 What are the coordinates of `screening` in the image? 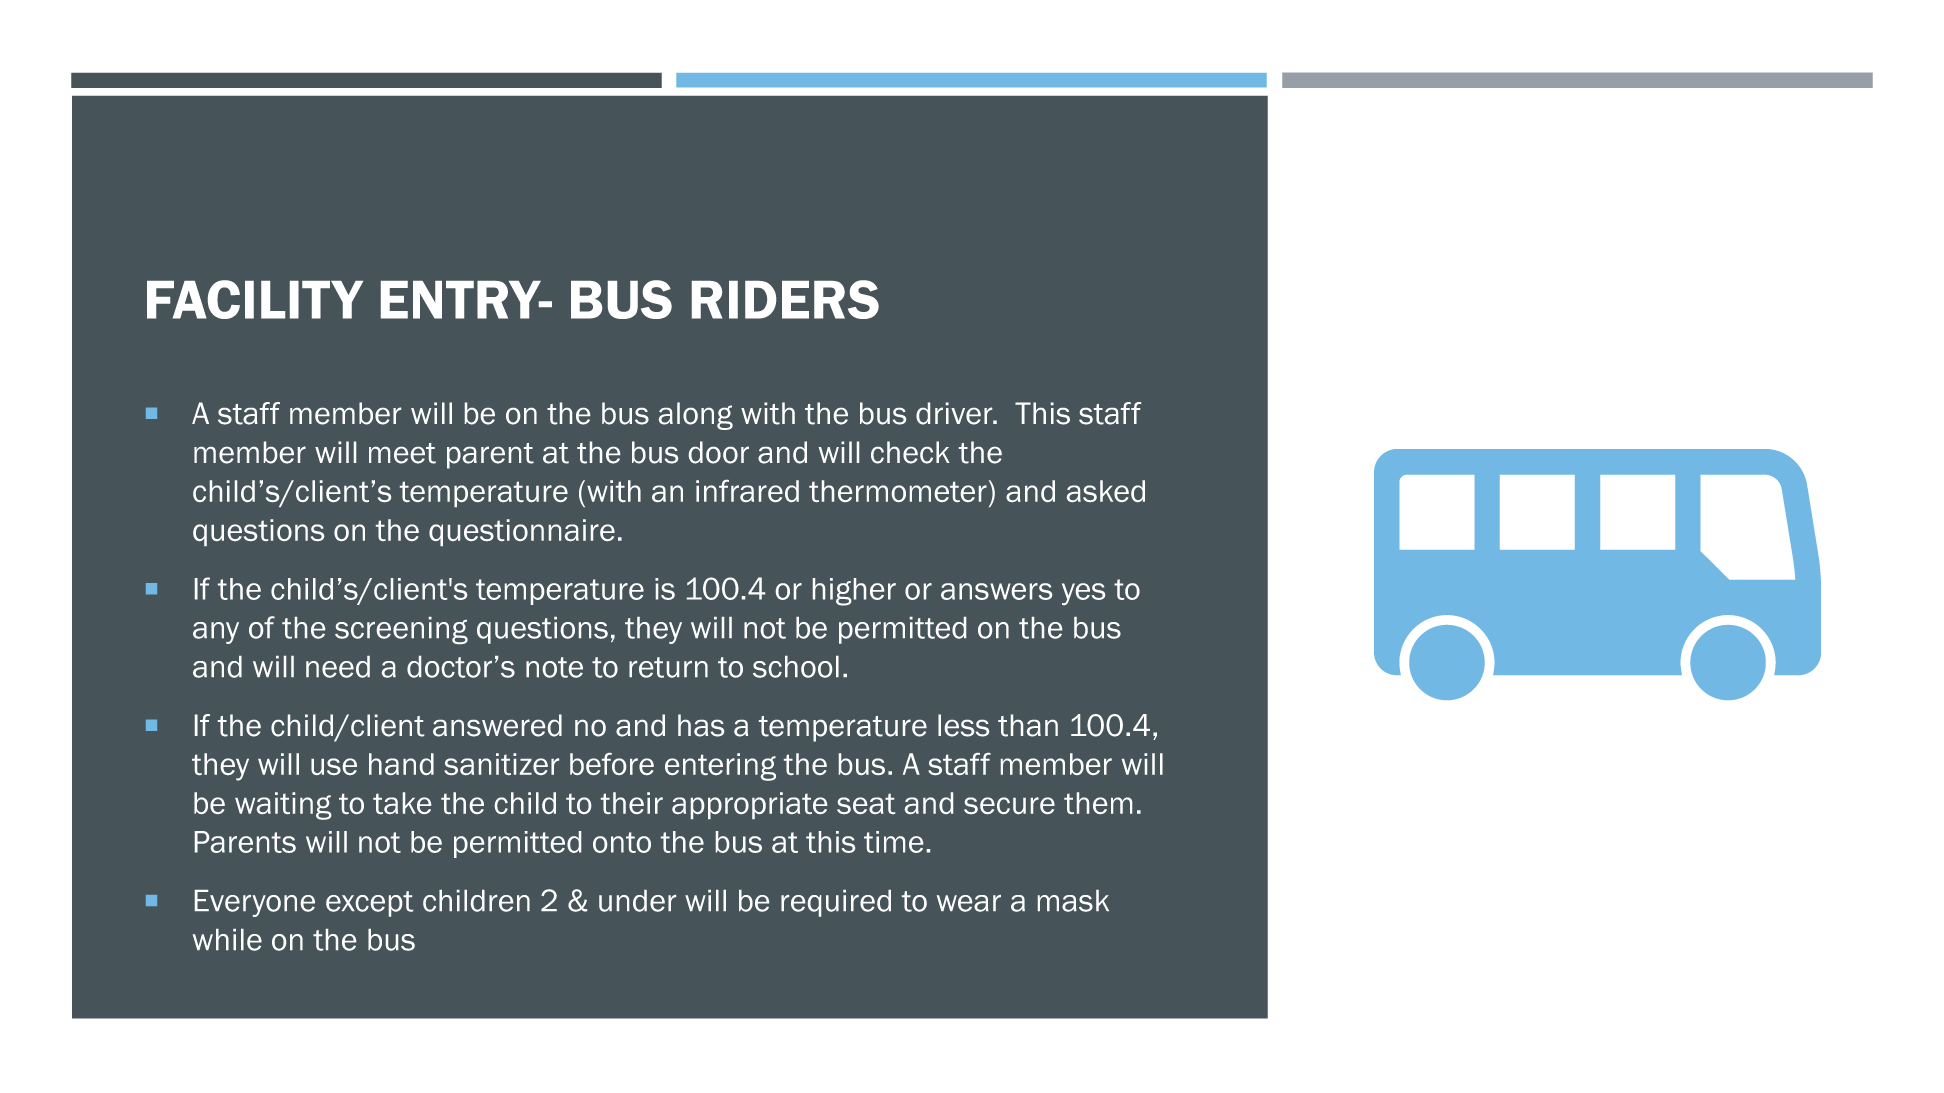 It's located at (401, 630).
